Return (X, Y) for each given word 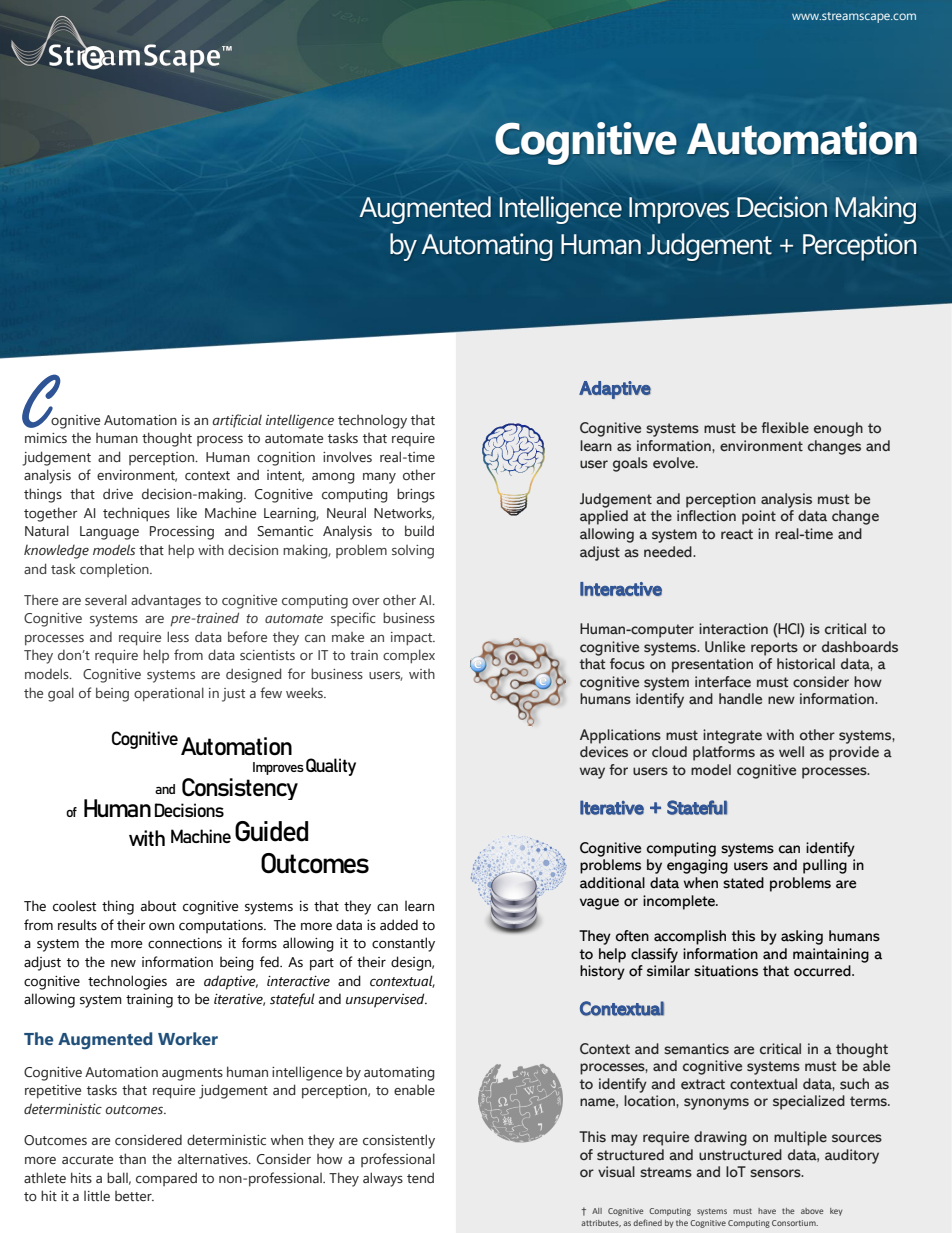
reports (774, 649)
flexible (785, 428)
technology (372, 422)
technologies (127, 982)
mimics (46, 438)
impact (413, 639)
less (178, 636)
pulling (825, 866)
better (134, 1196)
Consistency (240, 789)
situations (726, 971)
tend (420, 1178)
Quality (331, 767)
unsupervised (386, 1000)
